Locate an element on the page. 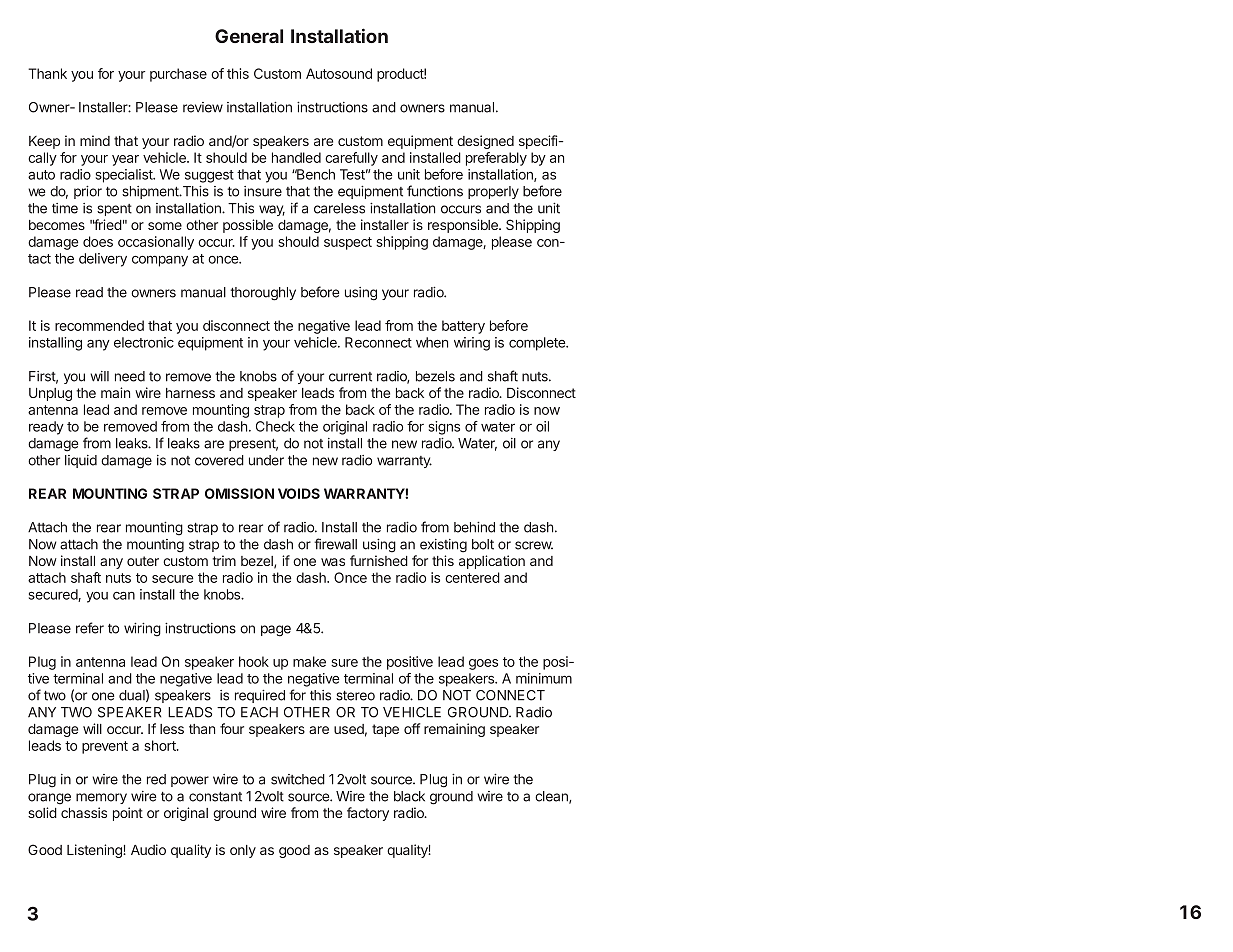 This page has width=1233, height=952. General is located at coordinates (249, 36).
